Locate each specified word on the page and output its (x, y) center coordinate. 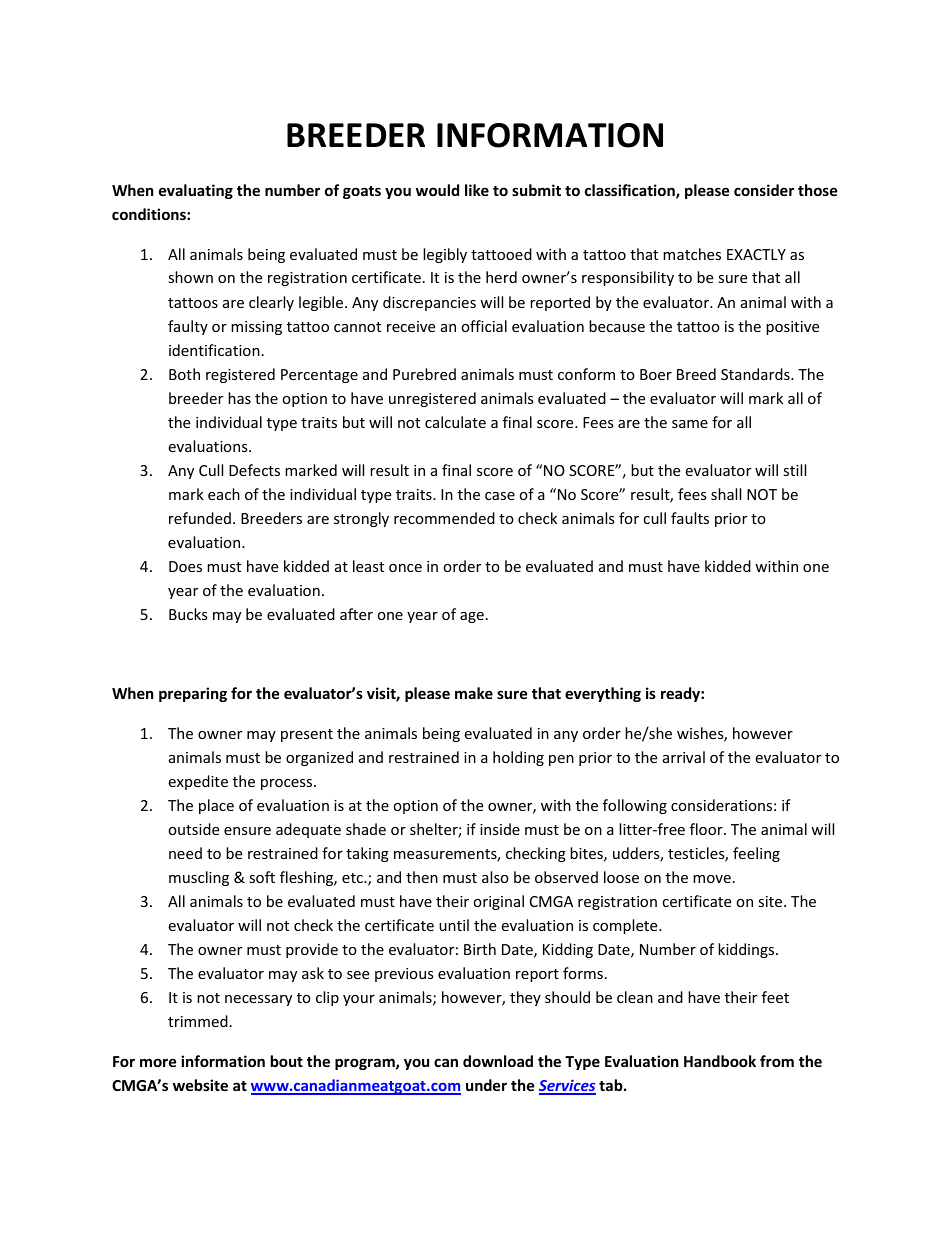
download (498, 1061)
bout (287, 1061)
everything (603, 694)
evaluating (196, 191)
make (474, 693)
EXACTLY (756, 254)
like (477, 190)
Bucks (188, 614)
